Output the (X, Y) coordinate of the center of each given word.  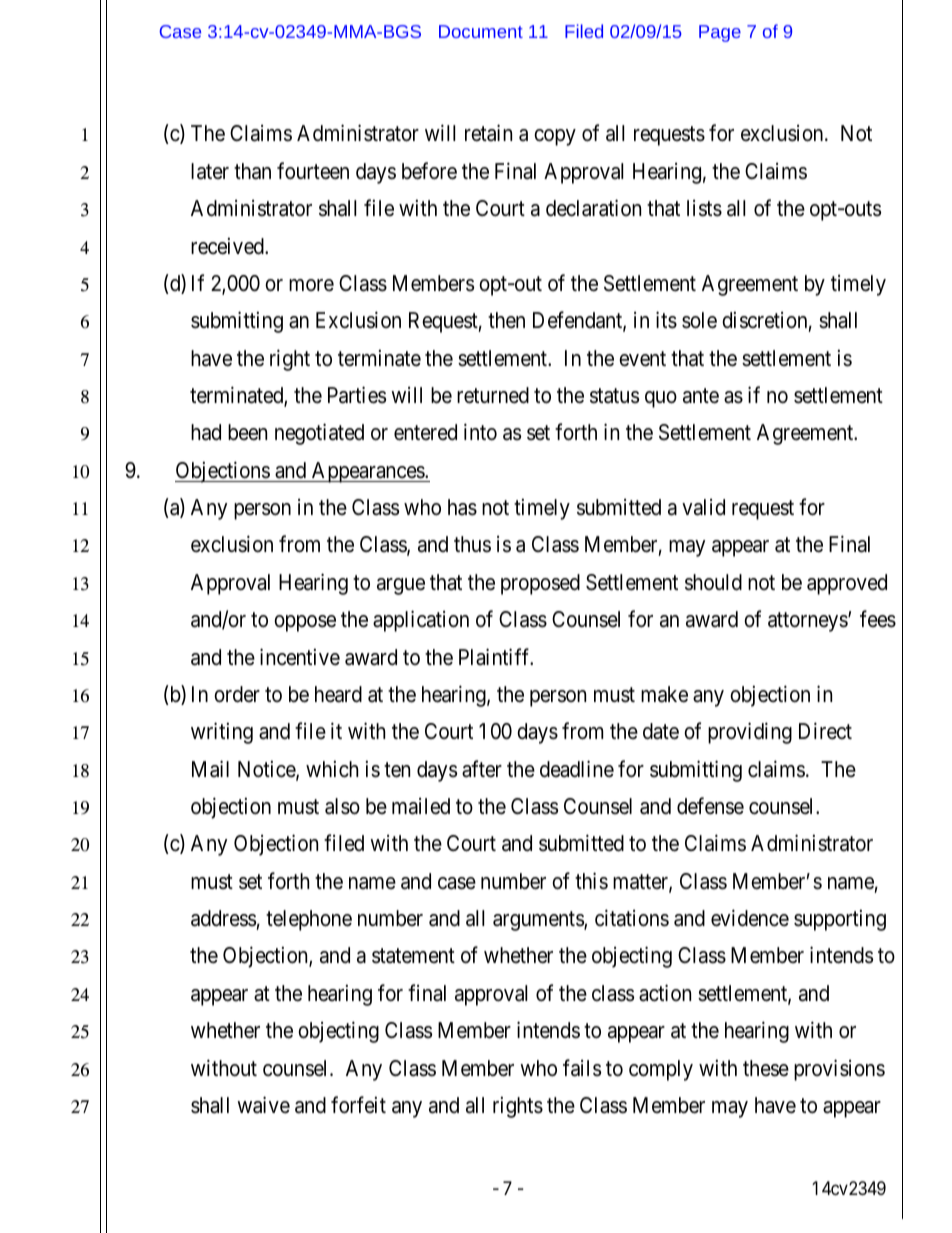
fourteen (313, 171)
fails (582, 1068)
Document (481, 31)
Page (720, 33)
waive (263, 1105)
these (766, 1068)
